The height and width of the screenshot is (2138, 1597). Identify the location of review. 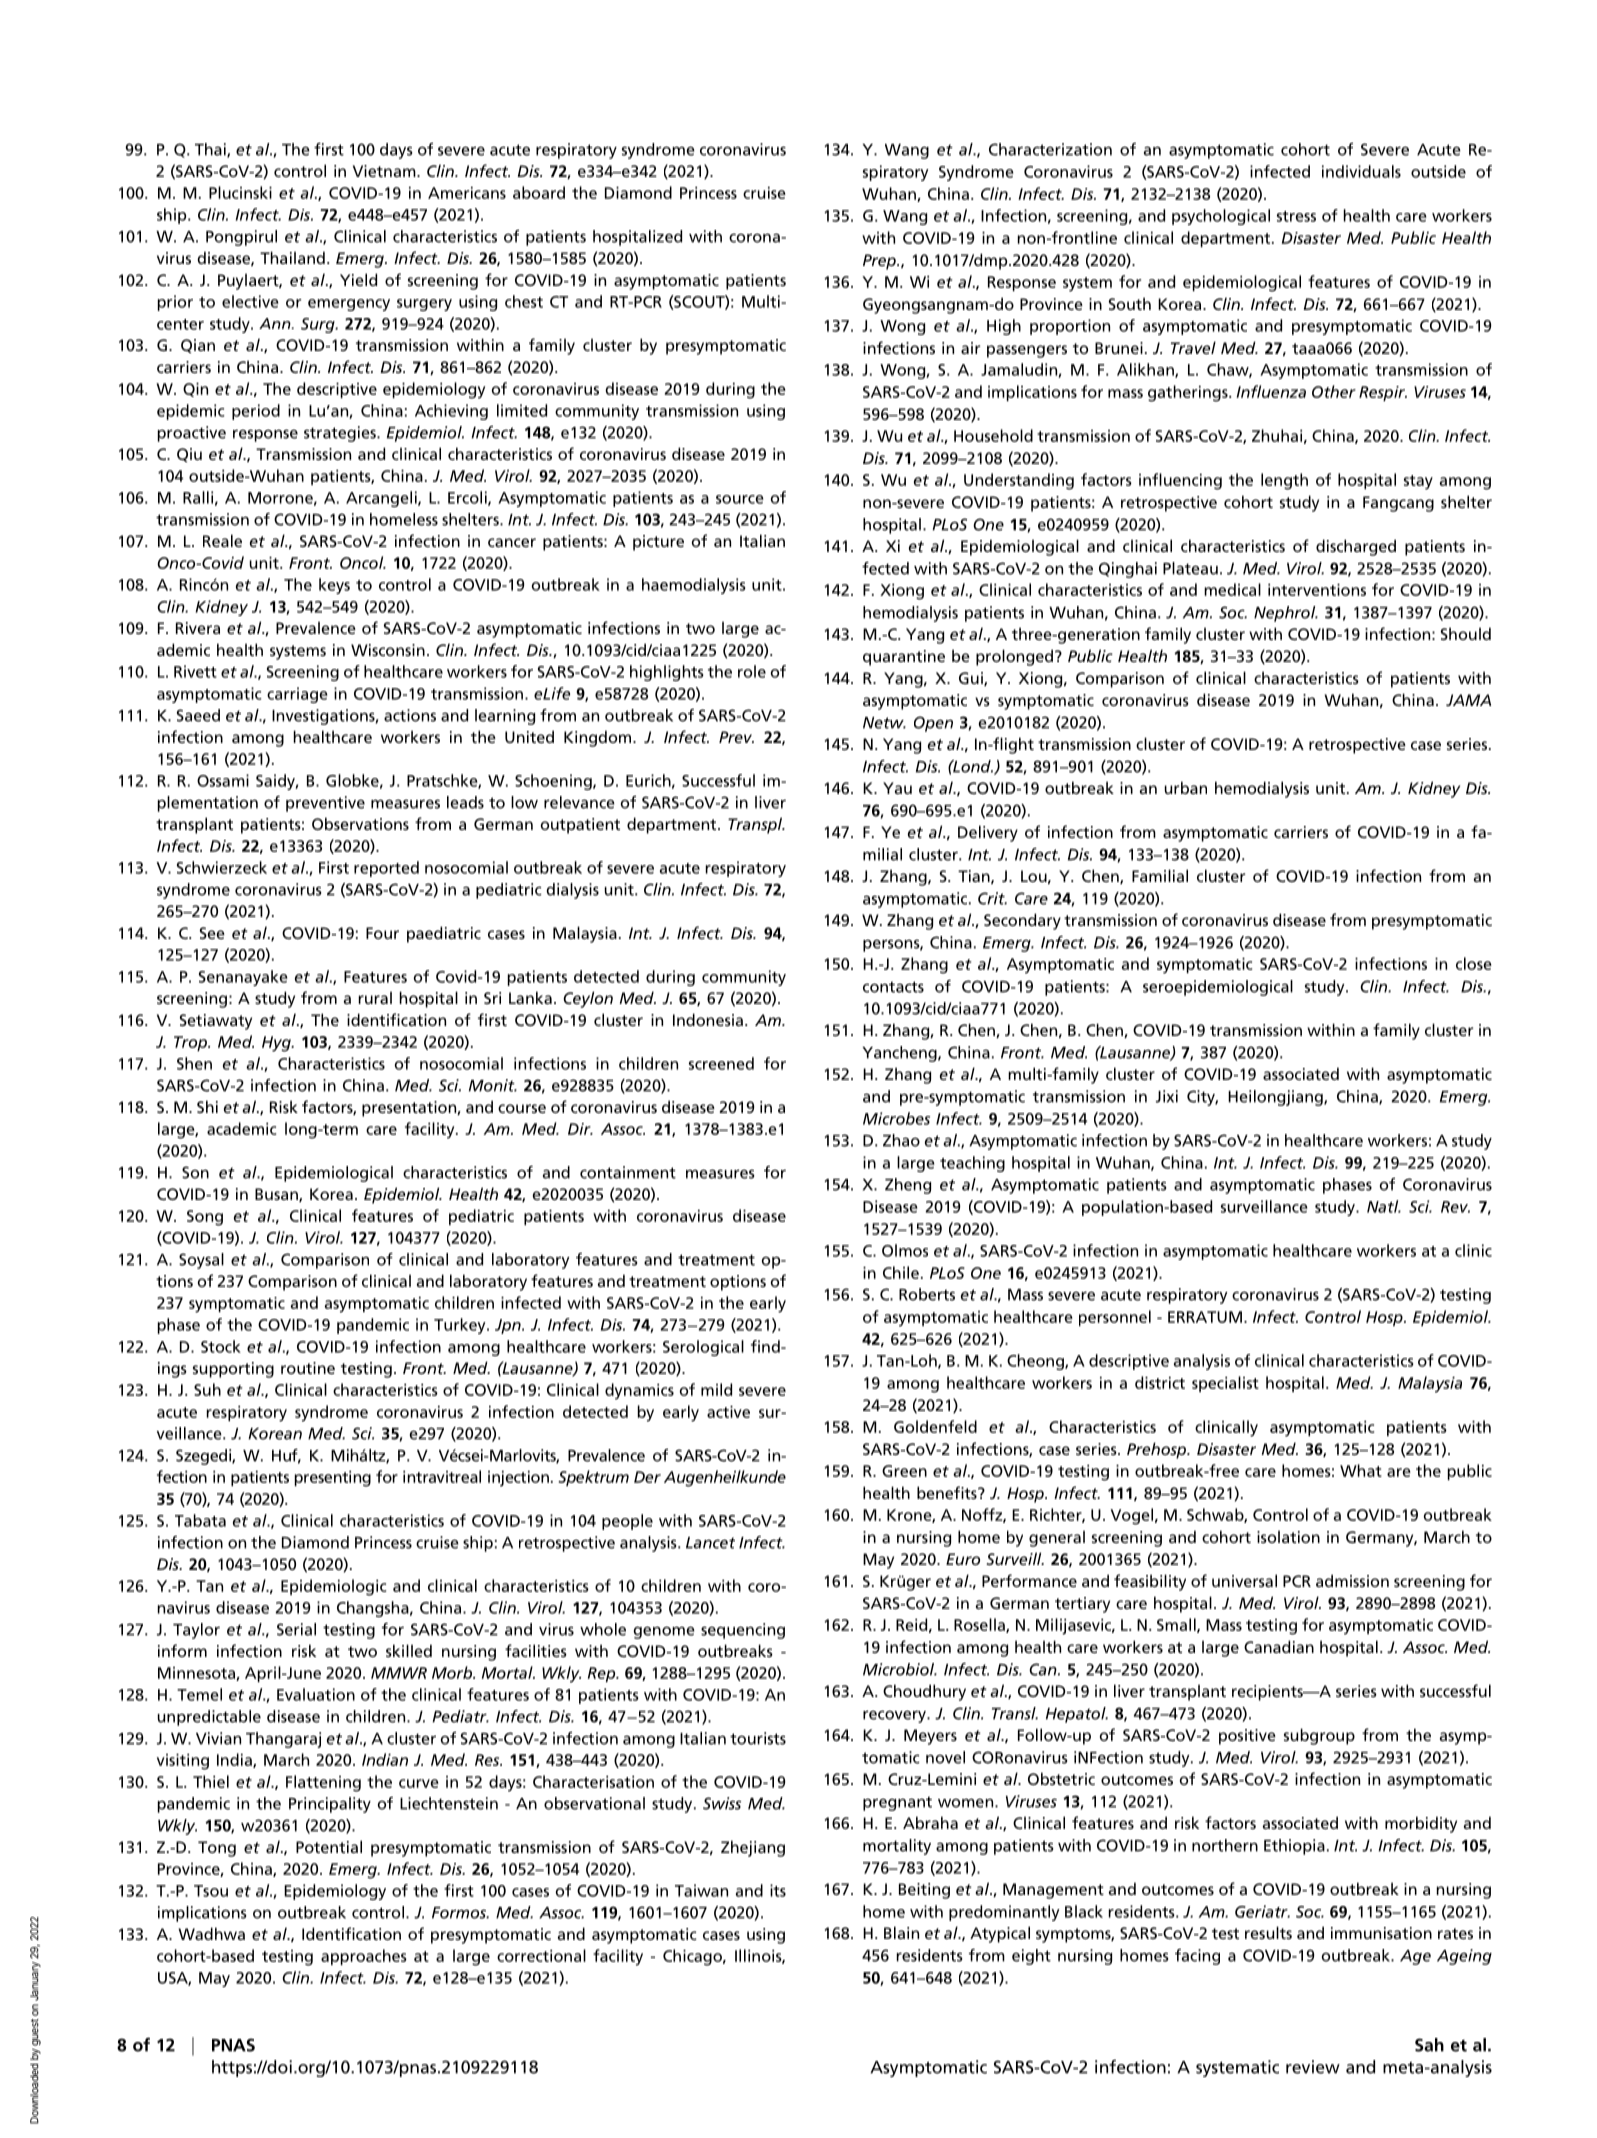
(1313, 2067).
